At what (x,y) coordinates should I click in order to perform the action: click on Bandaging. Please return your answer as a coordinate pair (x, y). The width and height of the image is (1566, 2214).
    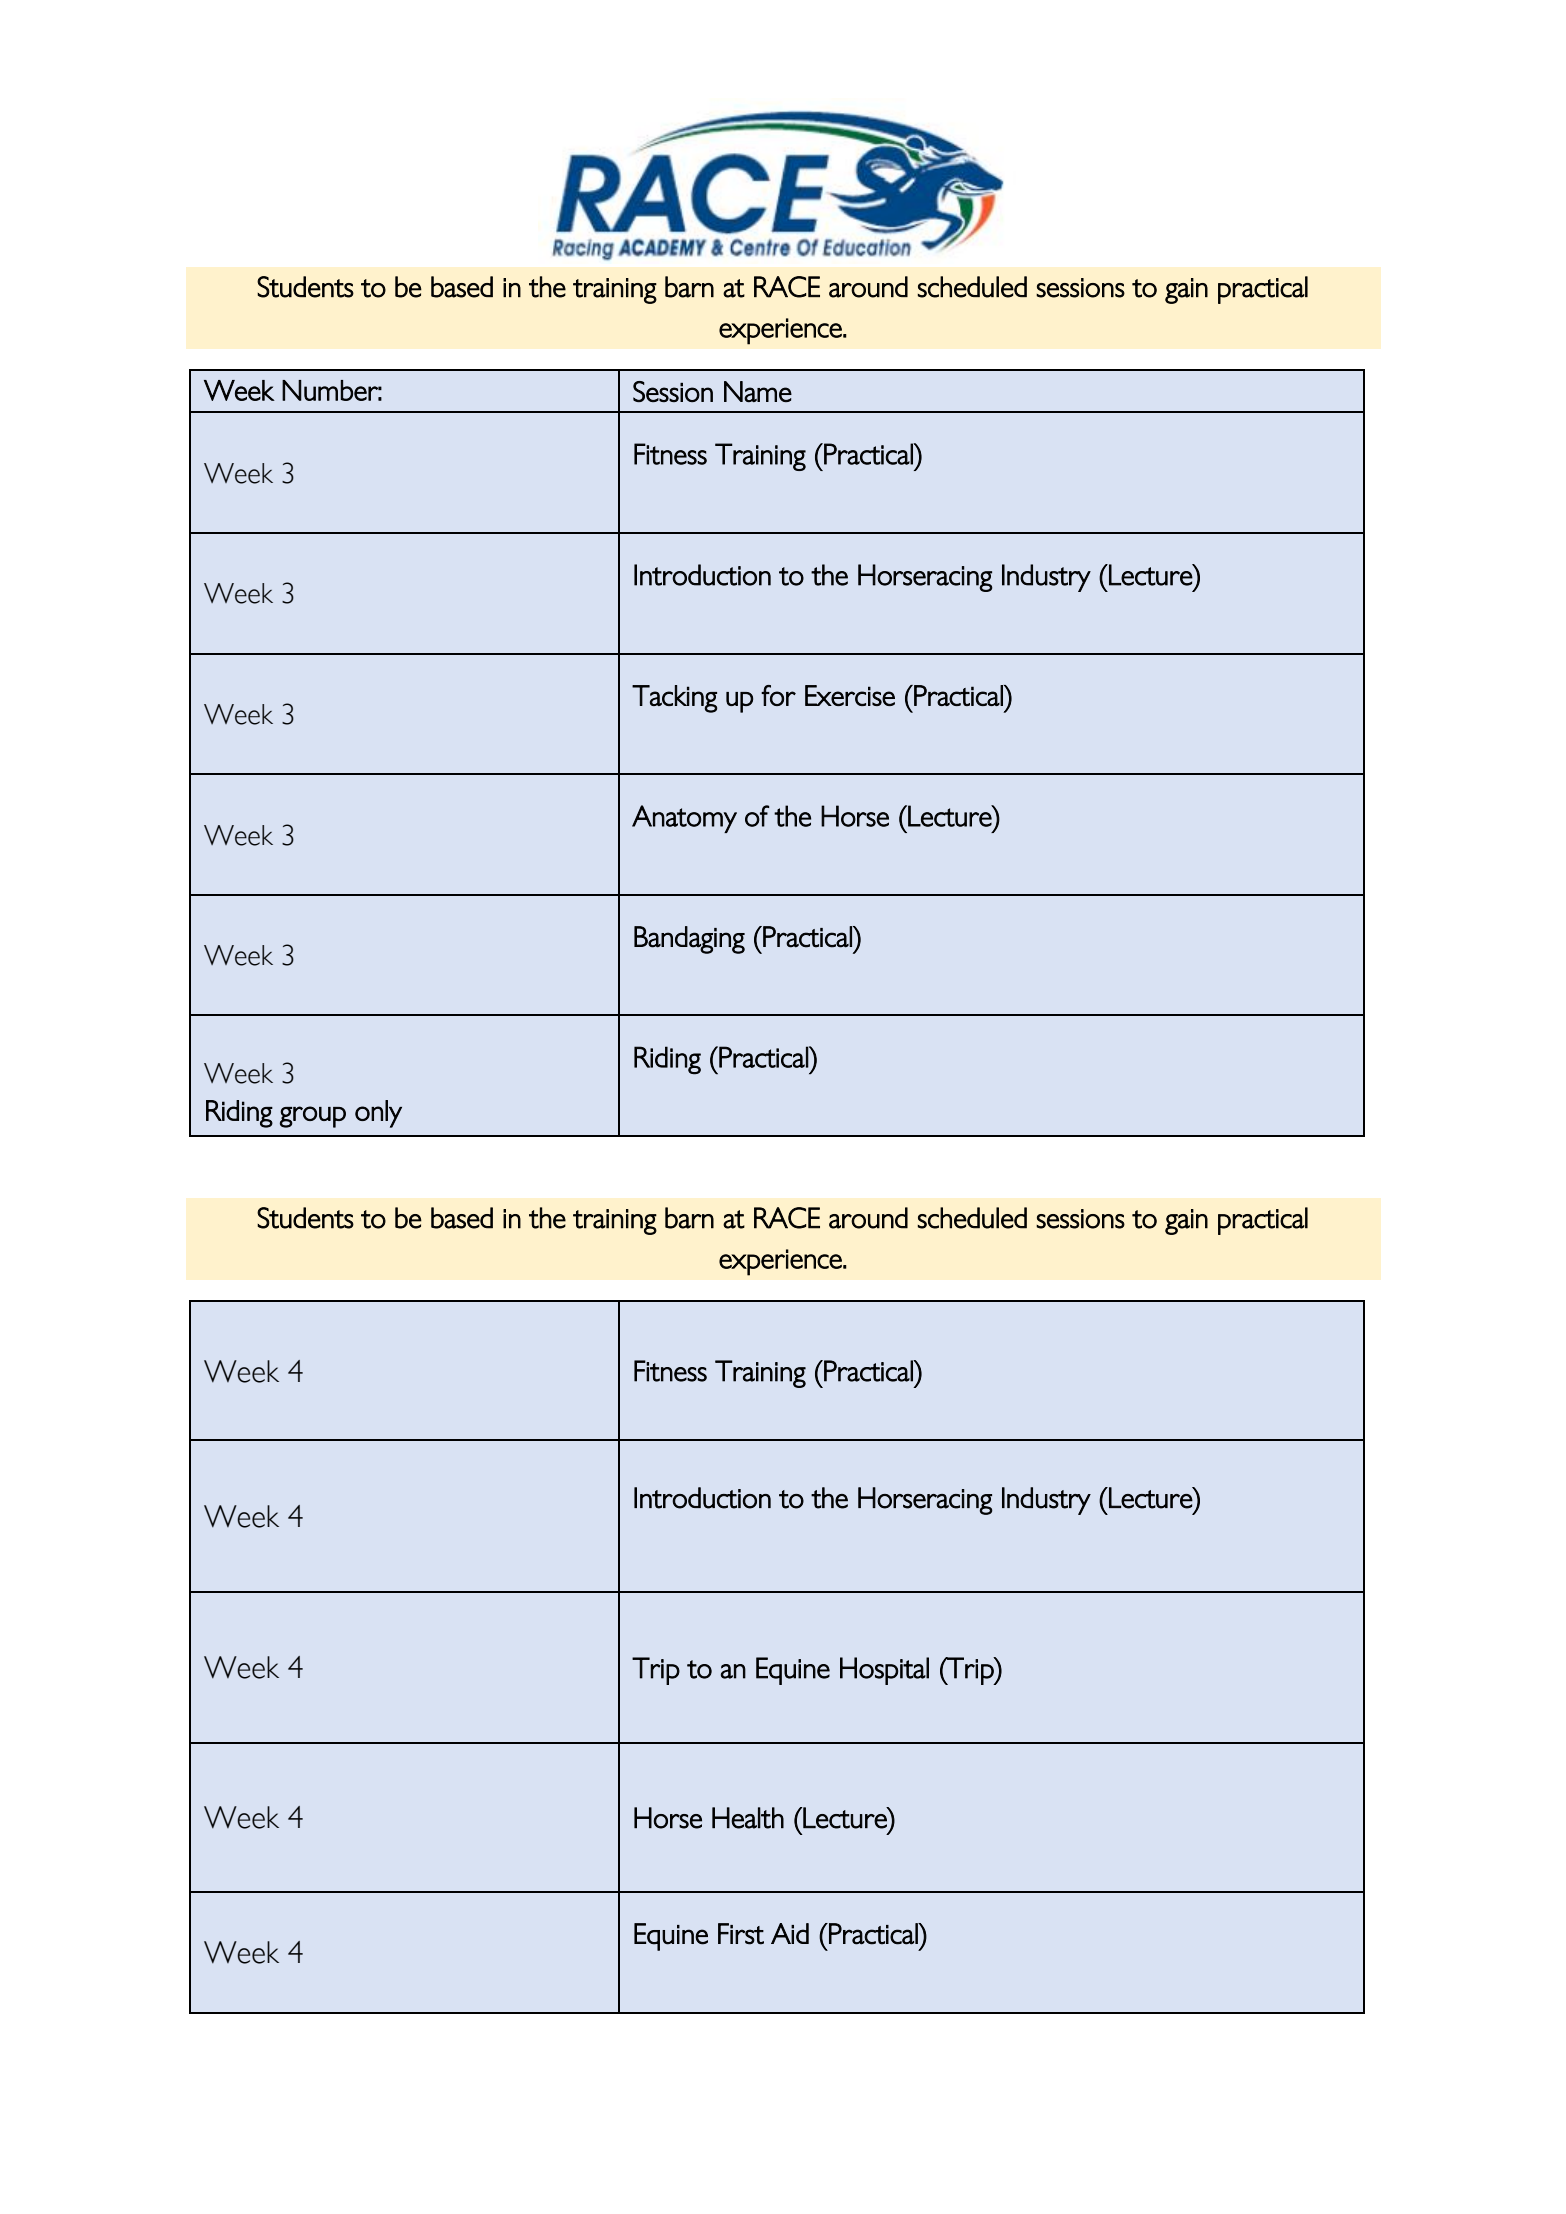
    Looking at the image, I should click on (689, 940).
